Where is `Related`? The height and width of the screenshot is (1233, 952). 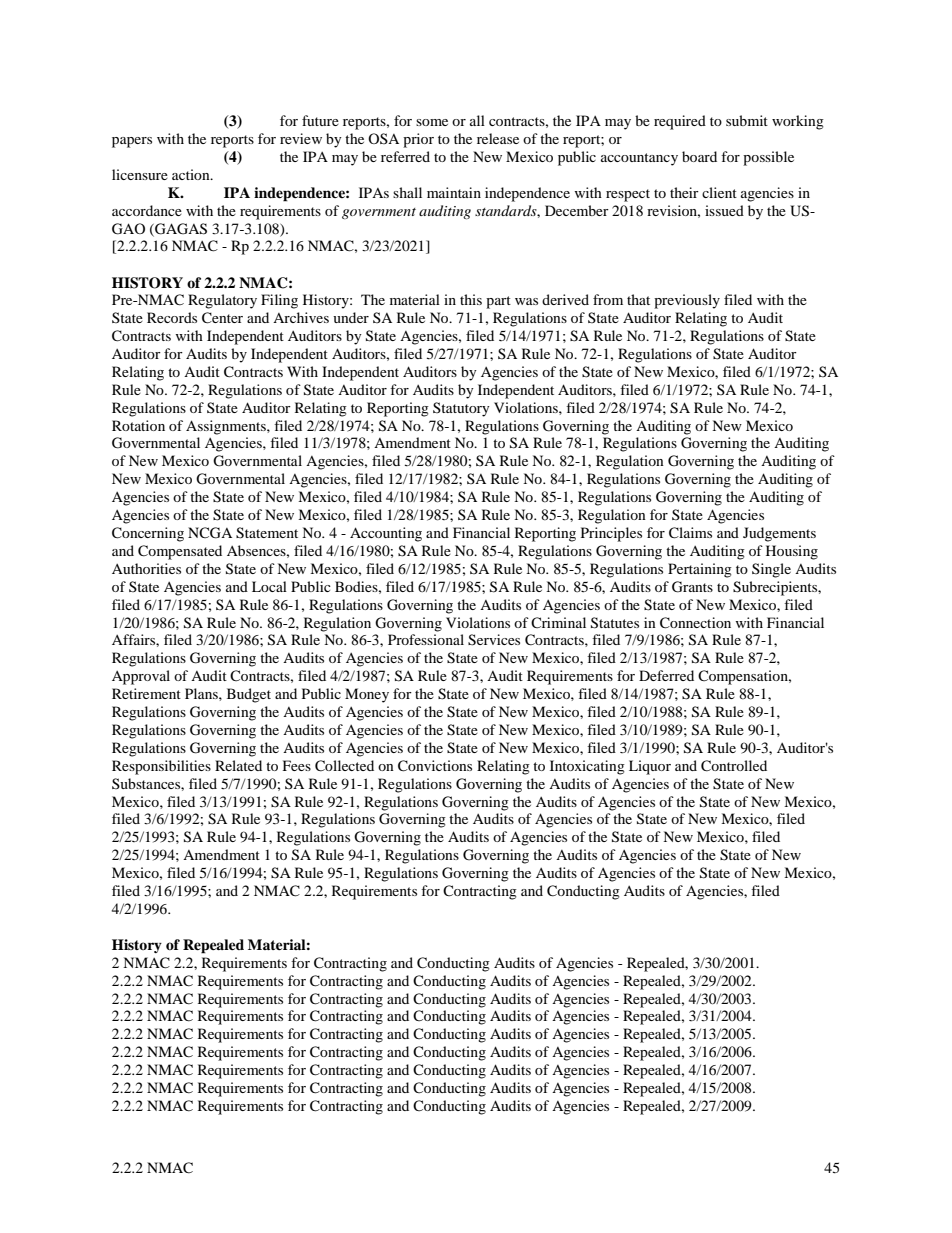
Related is located at coordinates (238, 765).
